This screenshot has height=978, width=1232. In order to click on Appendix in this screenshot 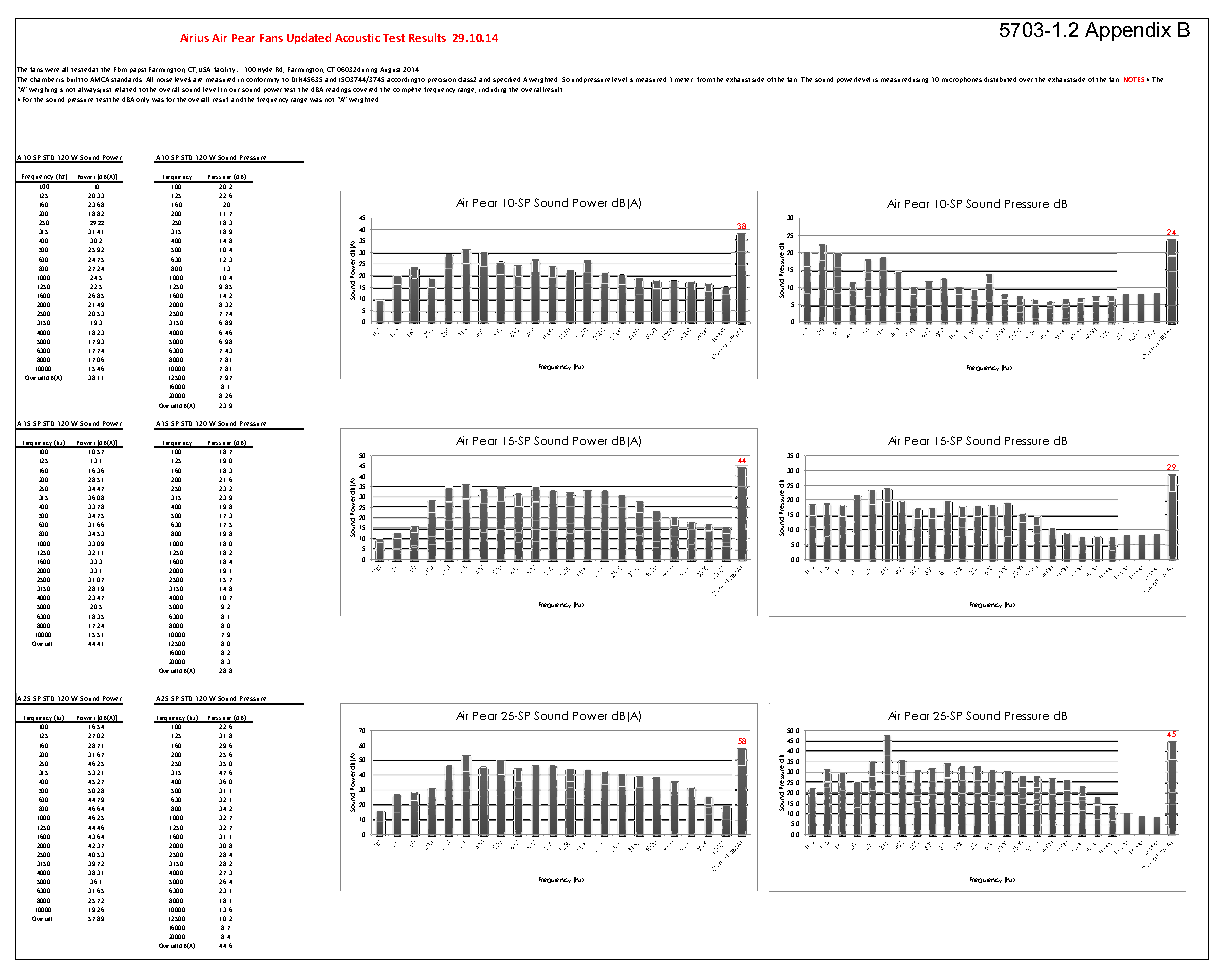, I will do `click(1128, 31)`.
